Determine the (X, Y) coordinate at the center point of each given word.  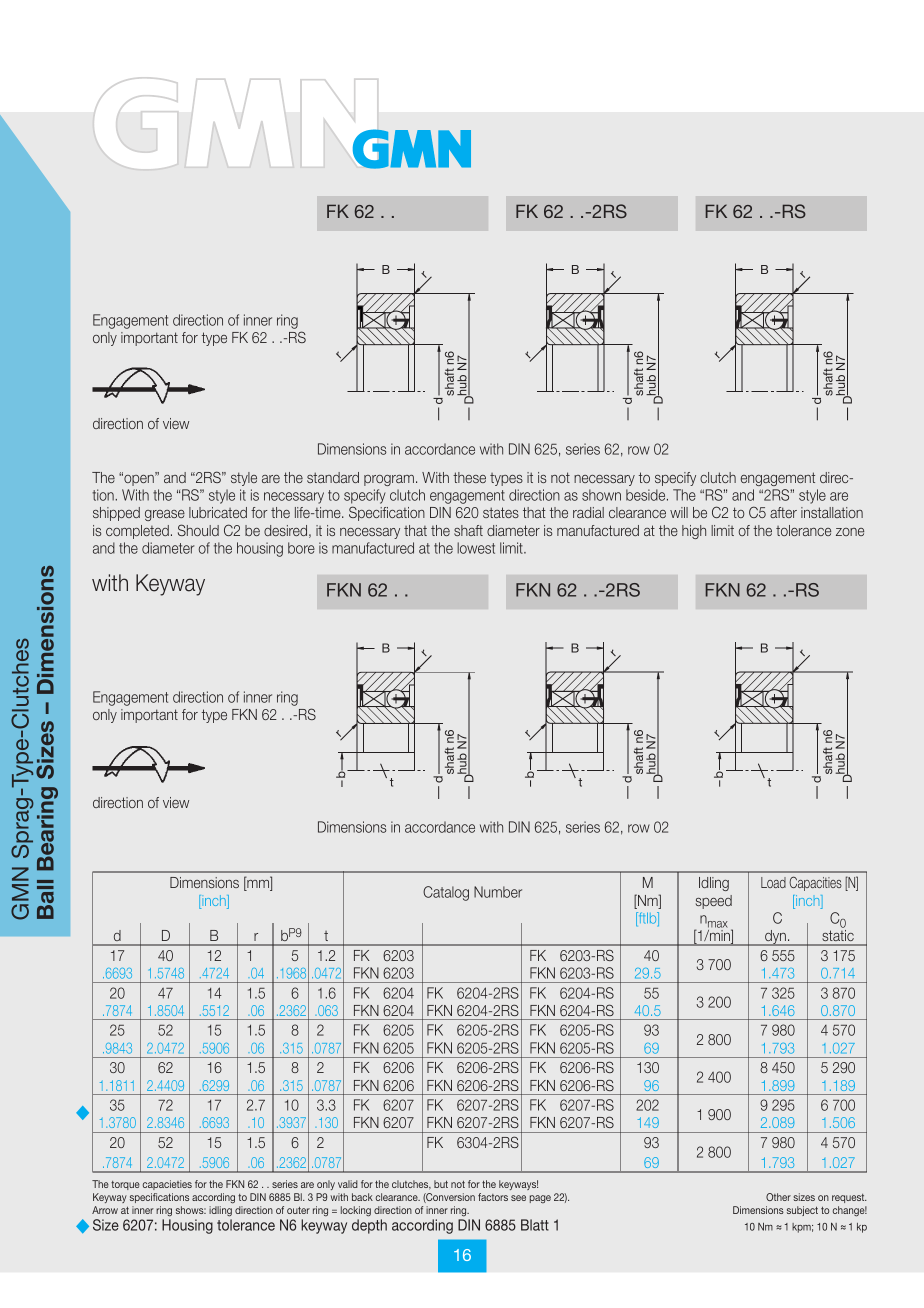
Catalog (446, 893)
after (783, 512)
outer (298, 1210)
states (501, 512)
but (441, 1184)
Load (773, 882)
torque (125, 1185)
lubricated (218, 512)
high (694, 532)
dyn (775, 938)
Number (498, 892)
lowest (476, 548)
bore (301, 548)
